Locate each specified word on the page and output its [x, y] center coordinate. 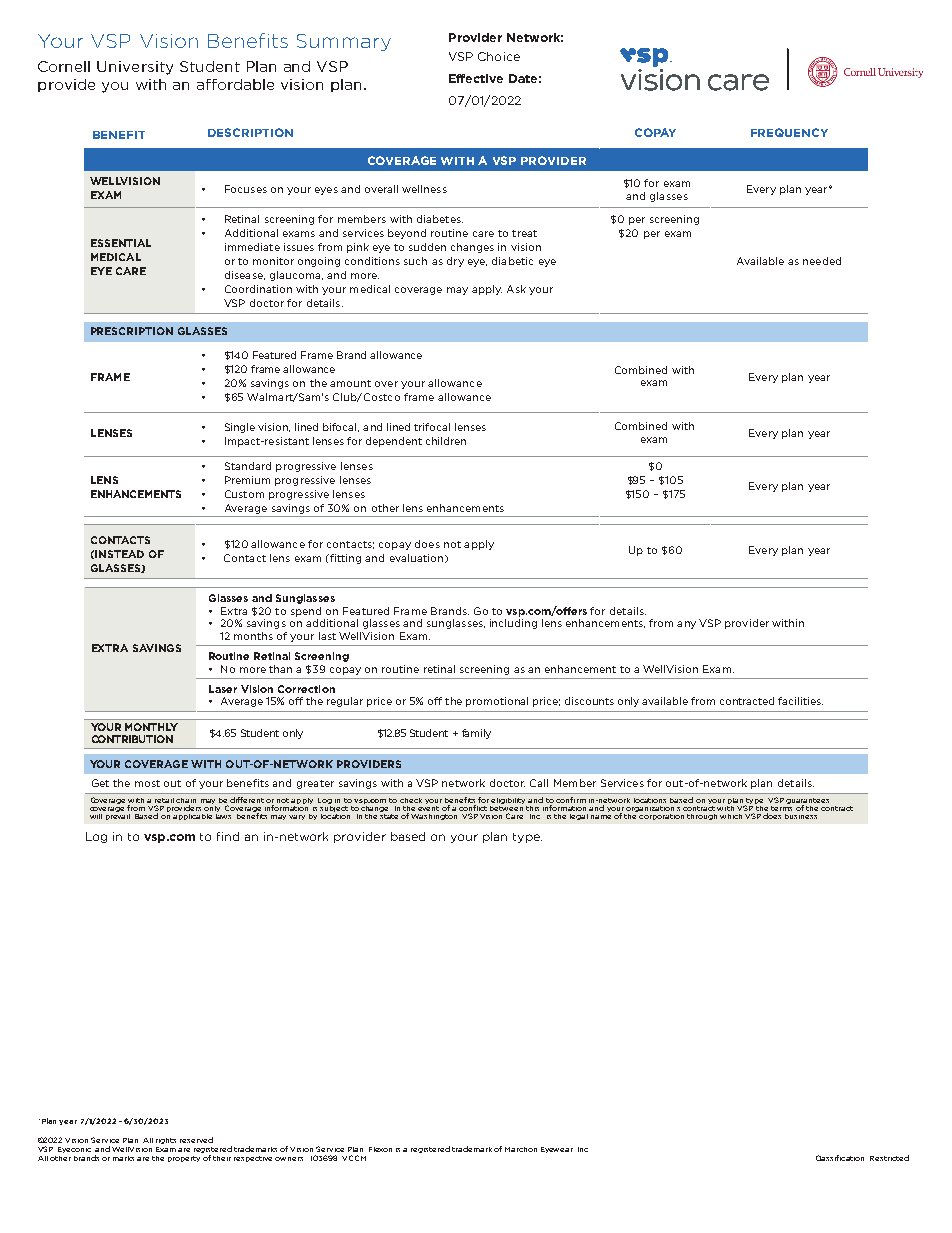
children [446, 441]
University [135, 68]
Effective [476, 78]
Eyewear [557, 1150]
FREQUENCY [789, 132]
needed [822, 261]
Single [240, 428]
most [147, 783]
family [476, 734]
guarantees [807, 802]
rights [166, 1141]
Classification [840, 1158]
